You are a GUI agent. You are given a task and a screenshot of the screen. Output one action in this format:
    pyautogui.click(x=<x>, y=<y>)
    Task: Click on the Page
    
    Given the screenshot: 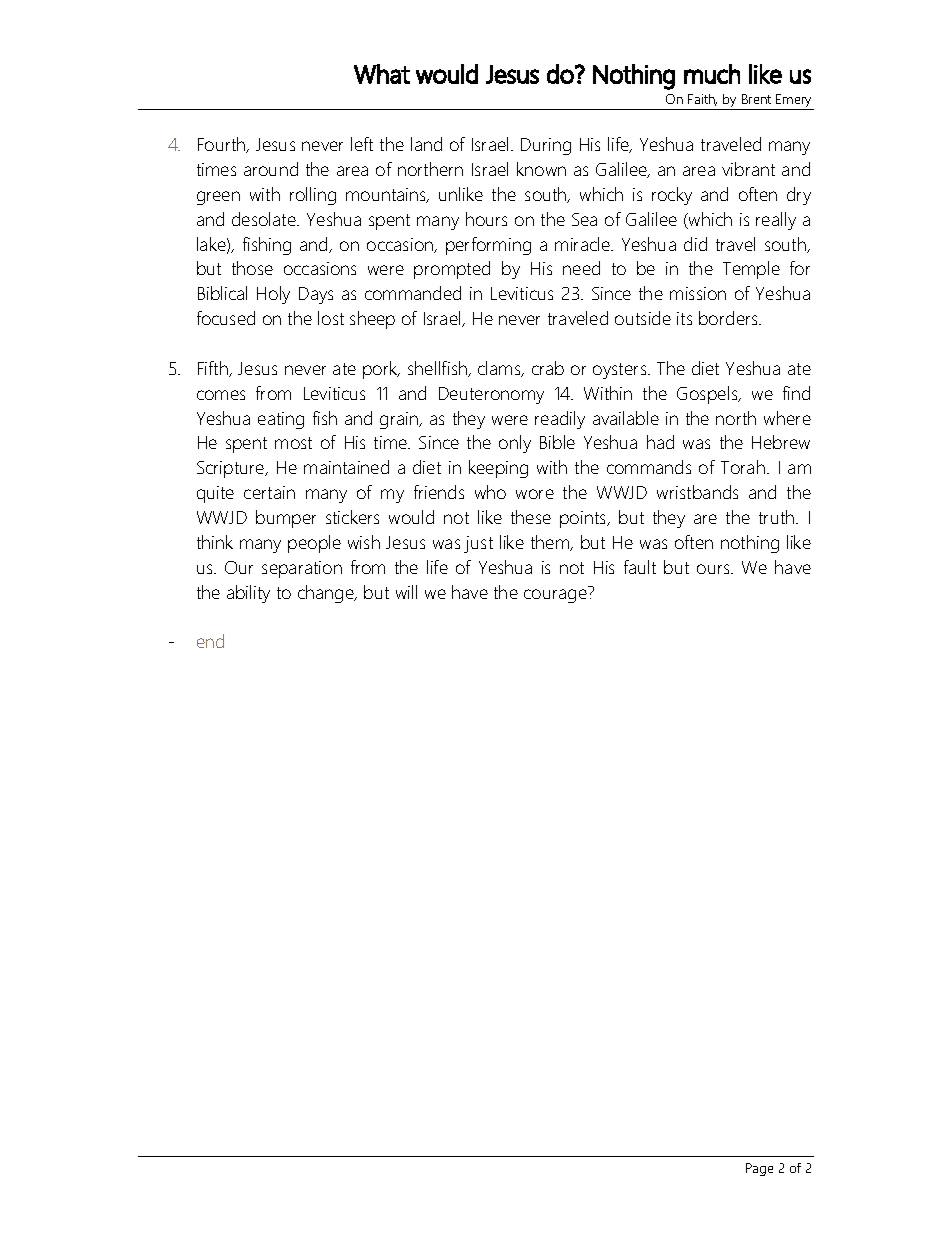 What is the action you would take?
    pyautogui.click(x=759, y=1169)
